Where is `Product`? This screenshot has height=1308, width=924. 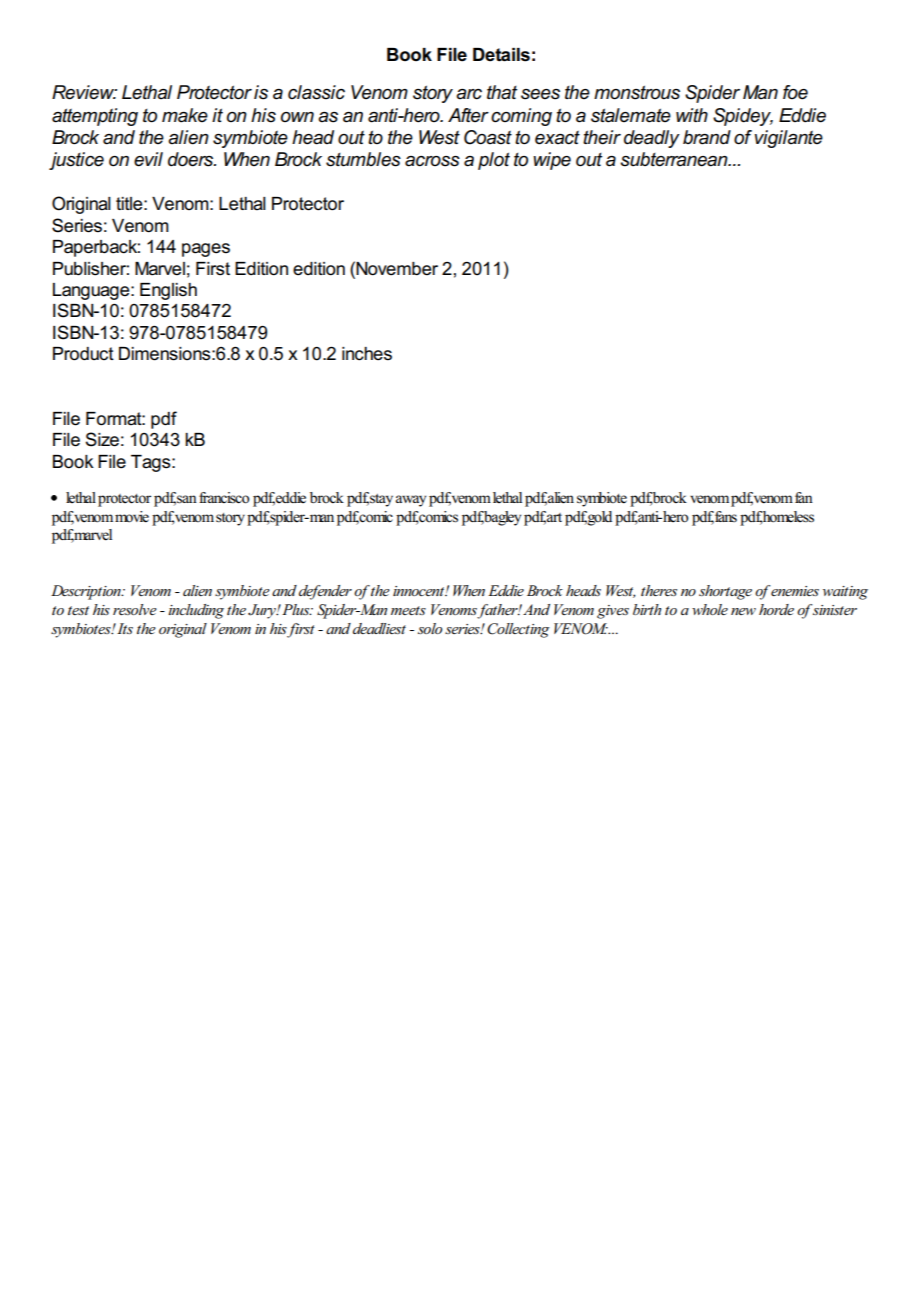 Product is located at coordinates (83, 354).
